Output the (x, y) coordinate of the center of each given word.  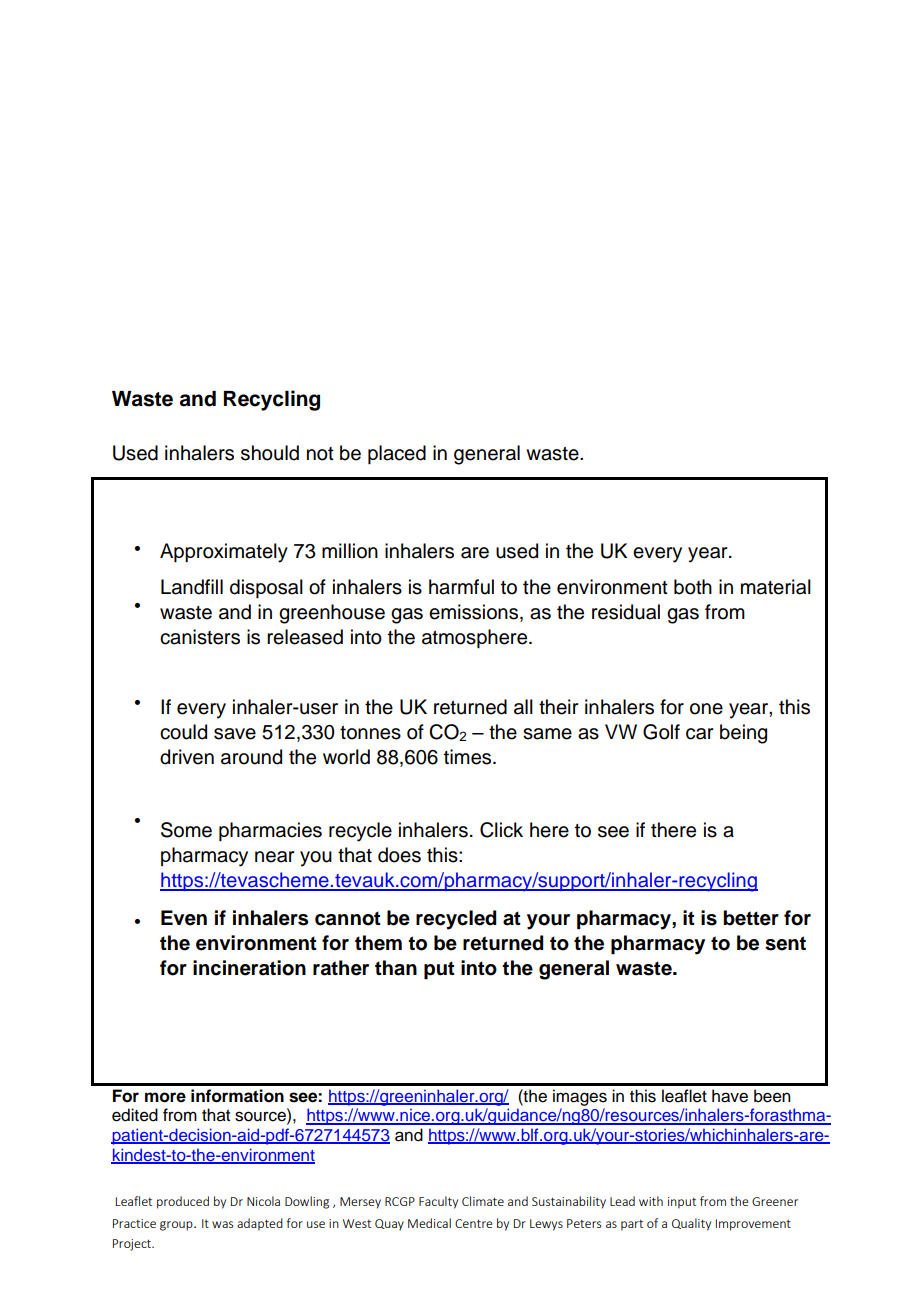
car (699, 734)
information (237, 1096)
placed (397, 454)
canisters (200, 637)
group (177, 1226)
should (270, 453)
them (378, 943)
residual (626, 612)
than (396, 968)
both (693, 587)
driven (187, 757)
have (730, 1096)
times (469, 757)
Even (184, 918)
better (751, 918)
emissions (475, 613)
